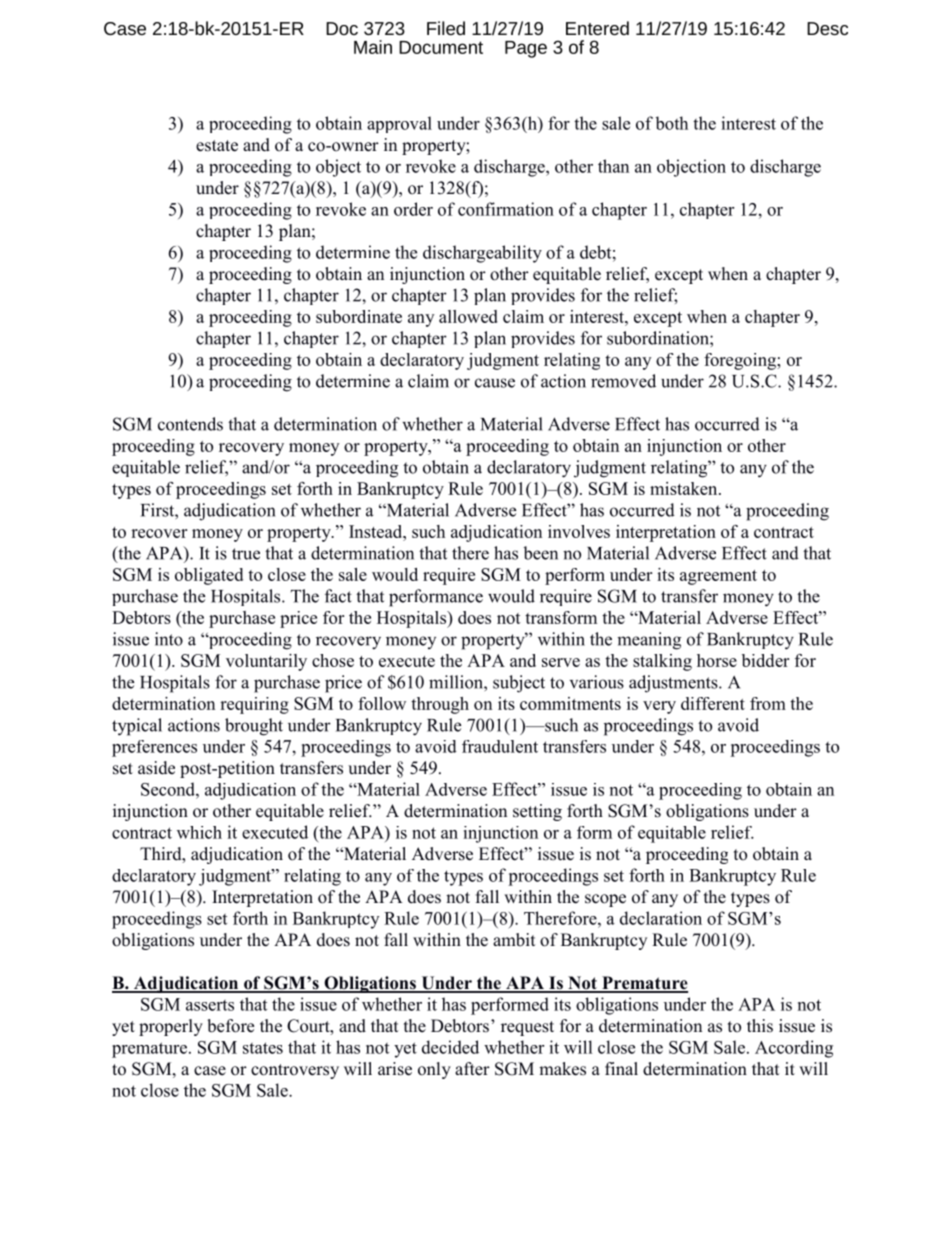  I want to click on from, so click(768, 703).
